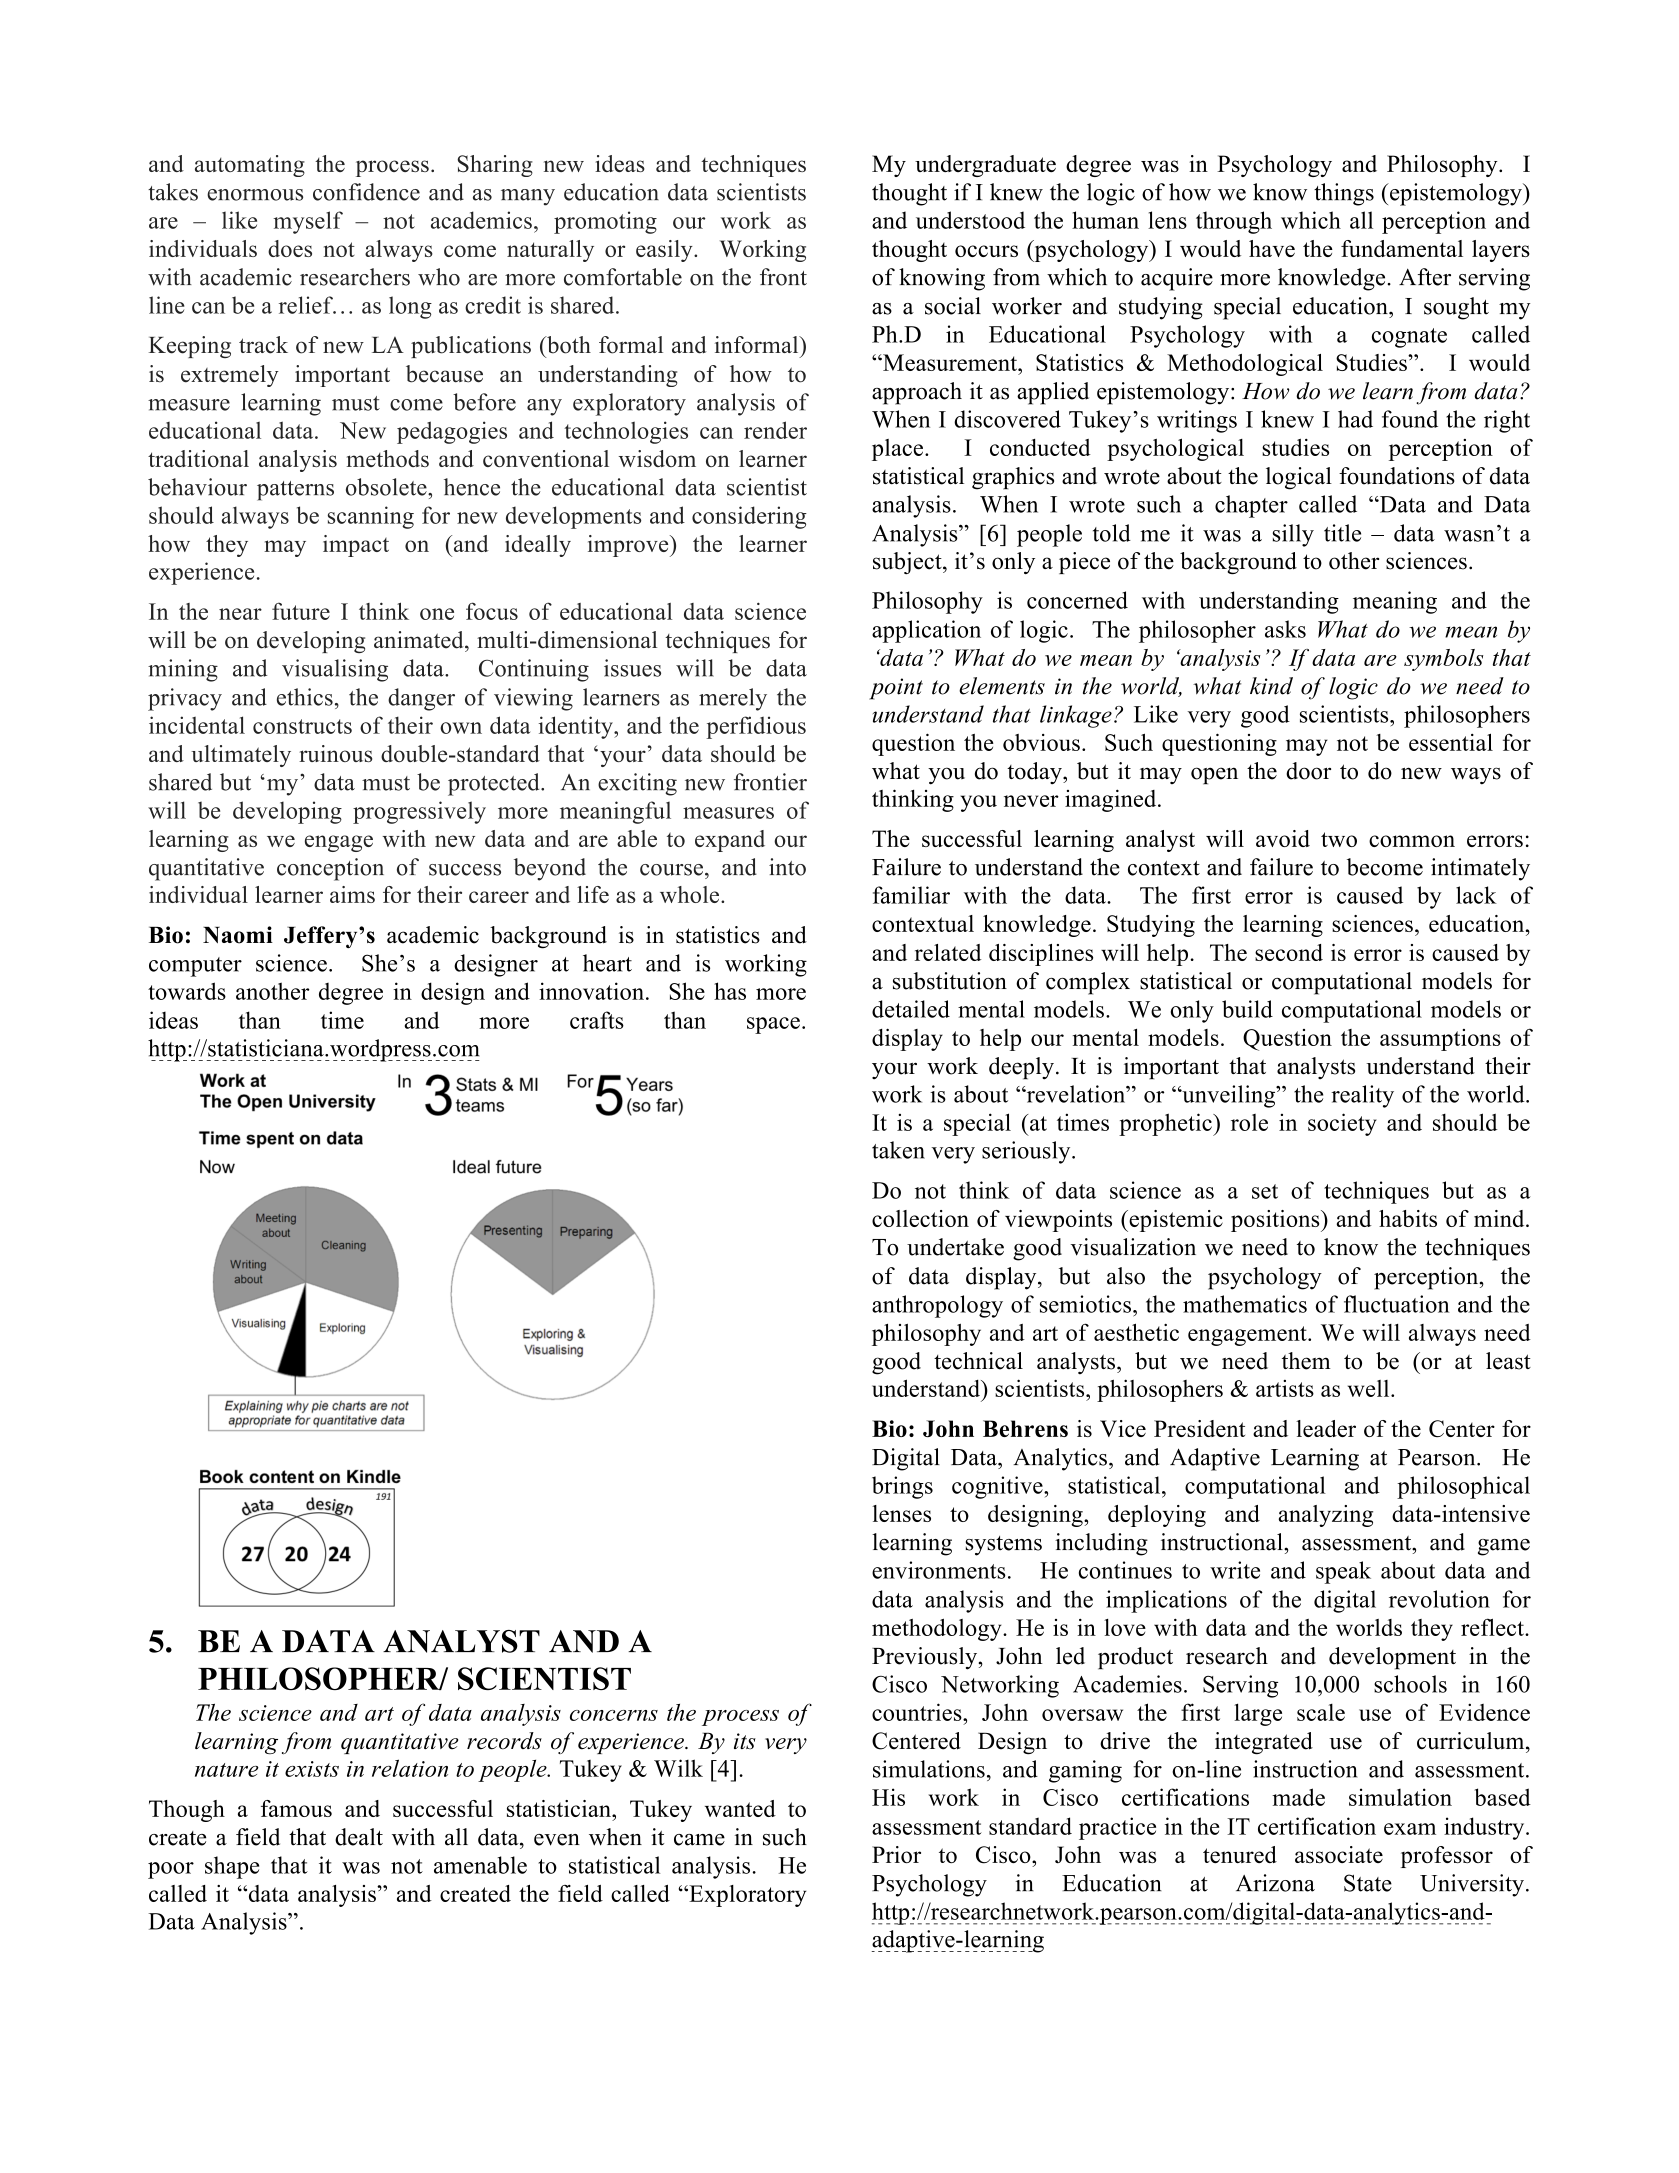 The width and height of the document is (1679, 2173). Describe the element at coordinates (359, 1837) in the document. I see `dealt` at that location.
